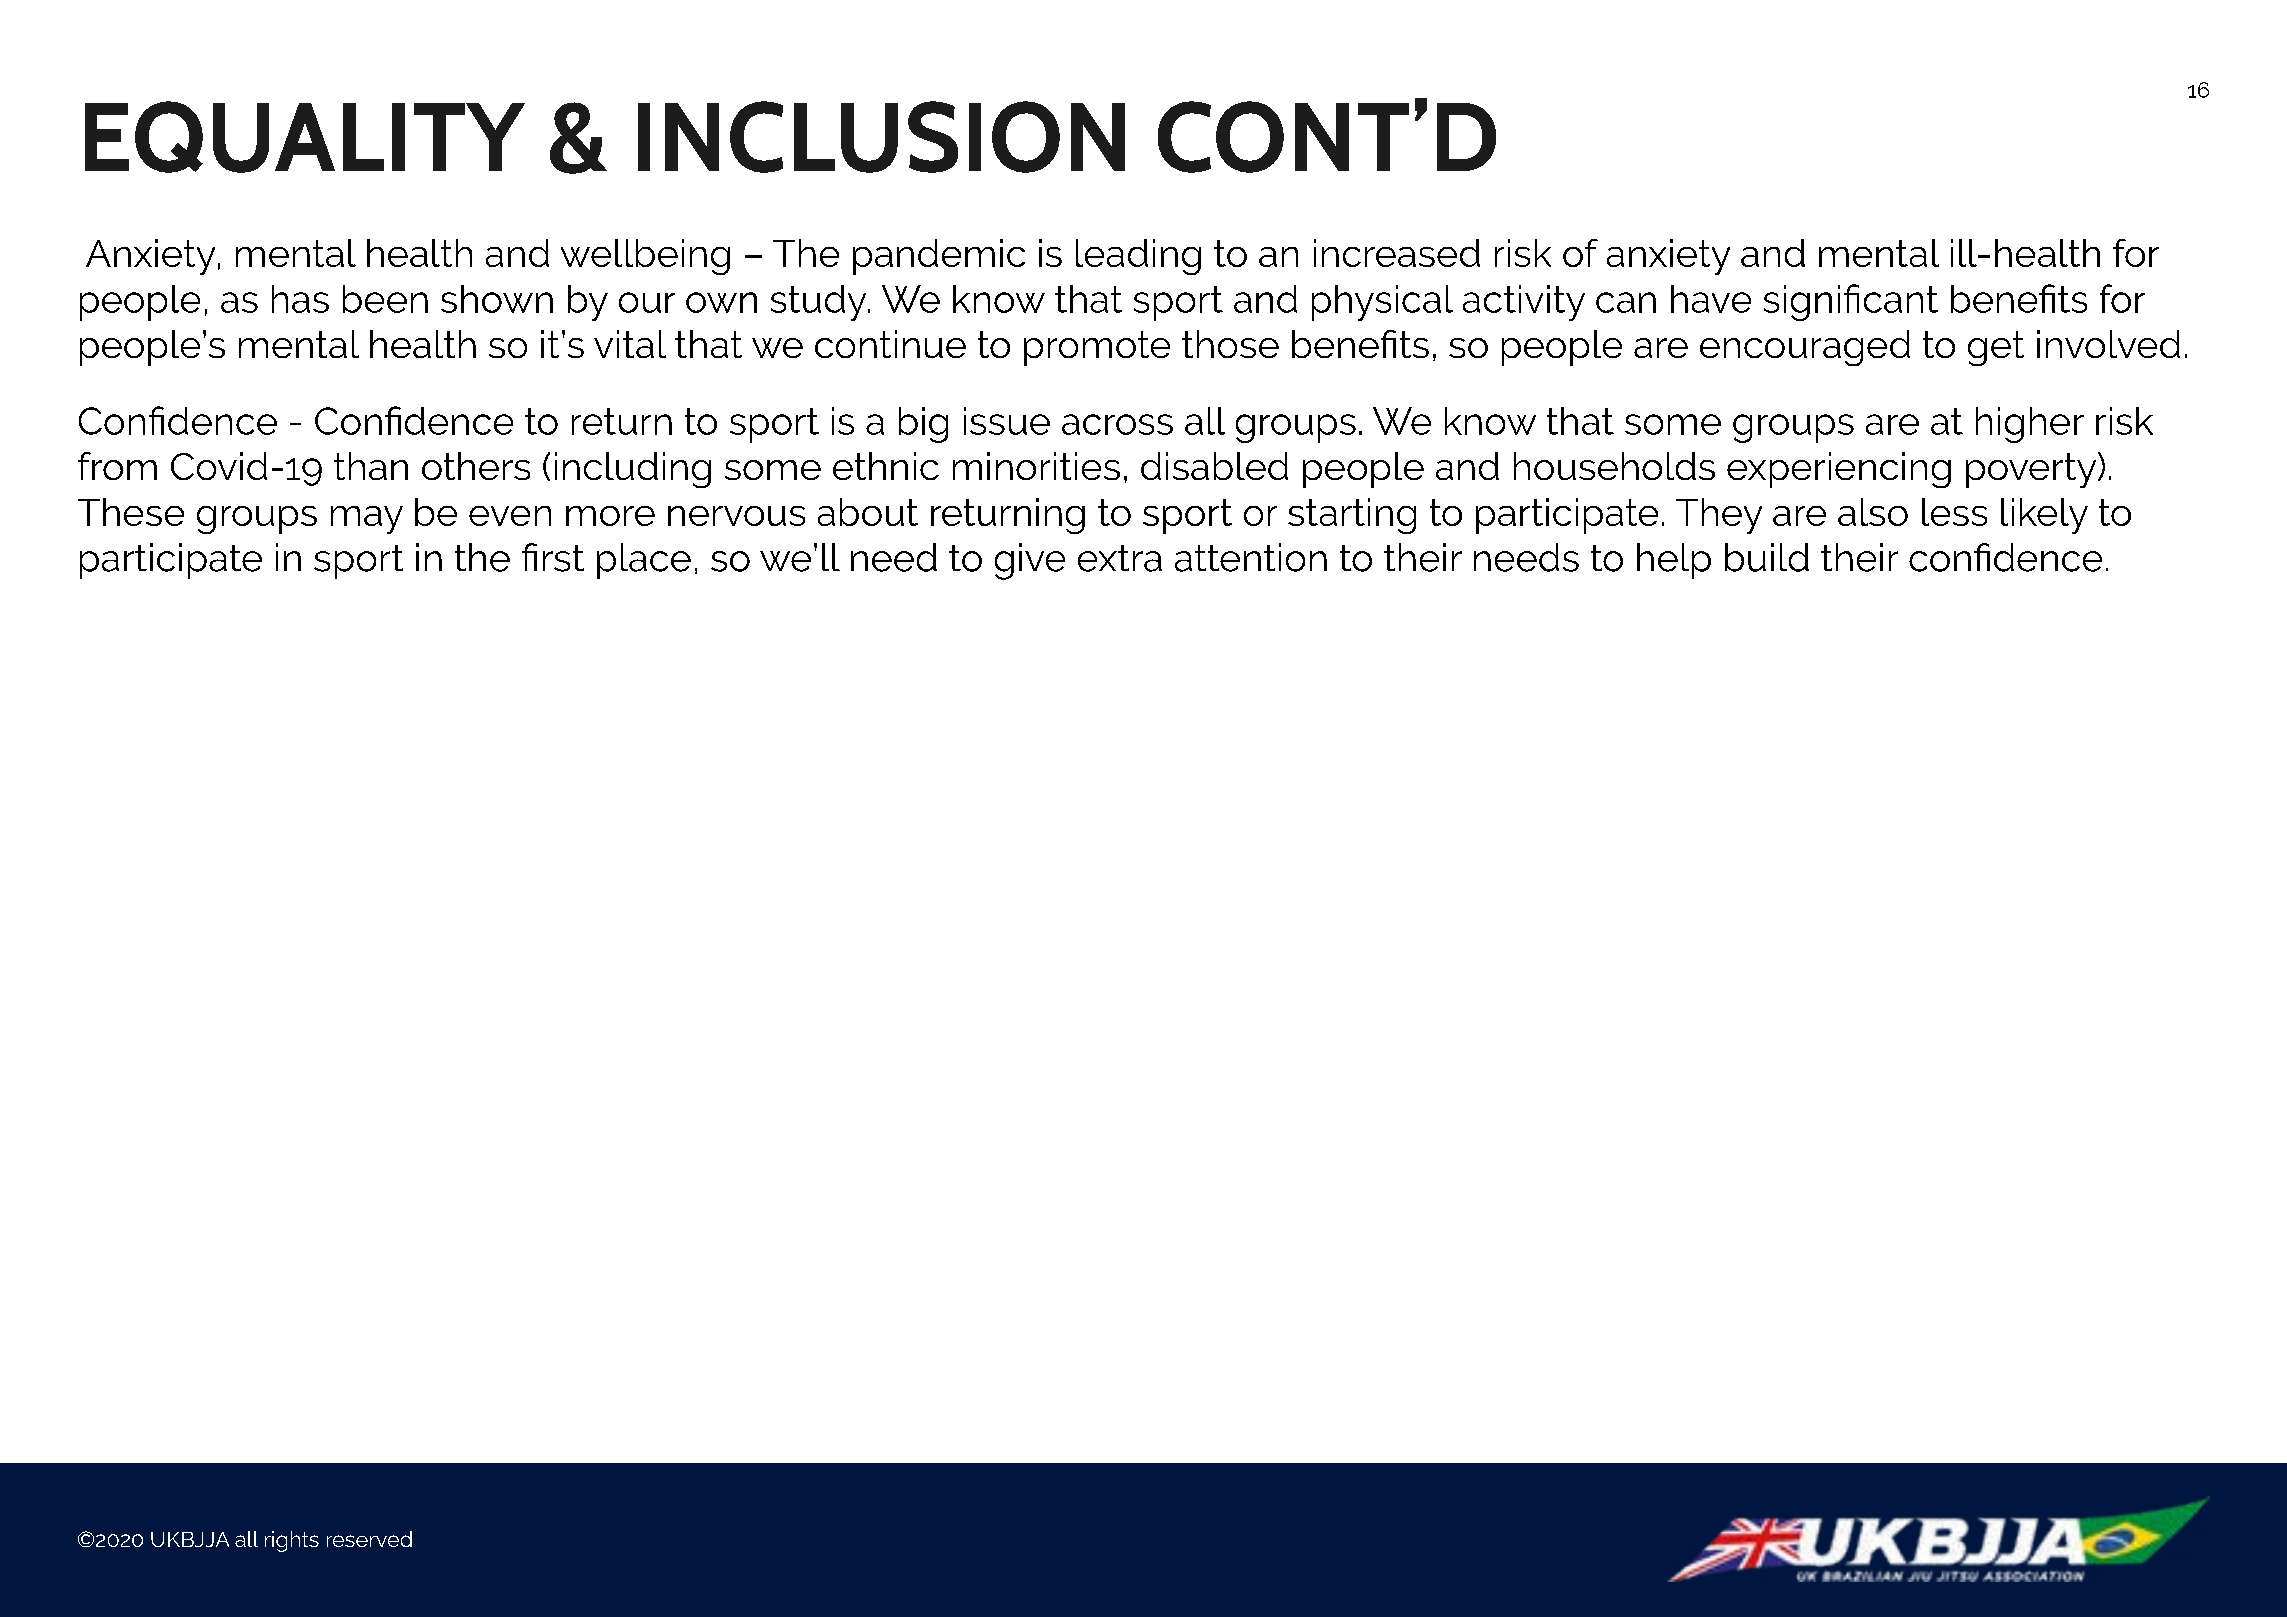 The image size is (2287, 1617). I want to click on give, so click(1030, 561).
